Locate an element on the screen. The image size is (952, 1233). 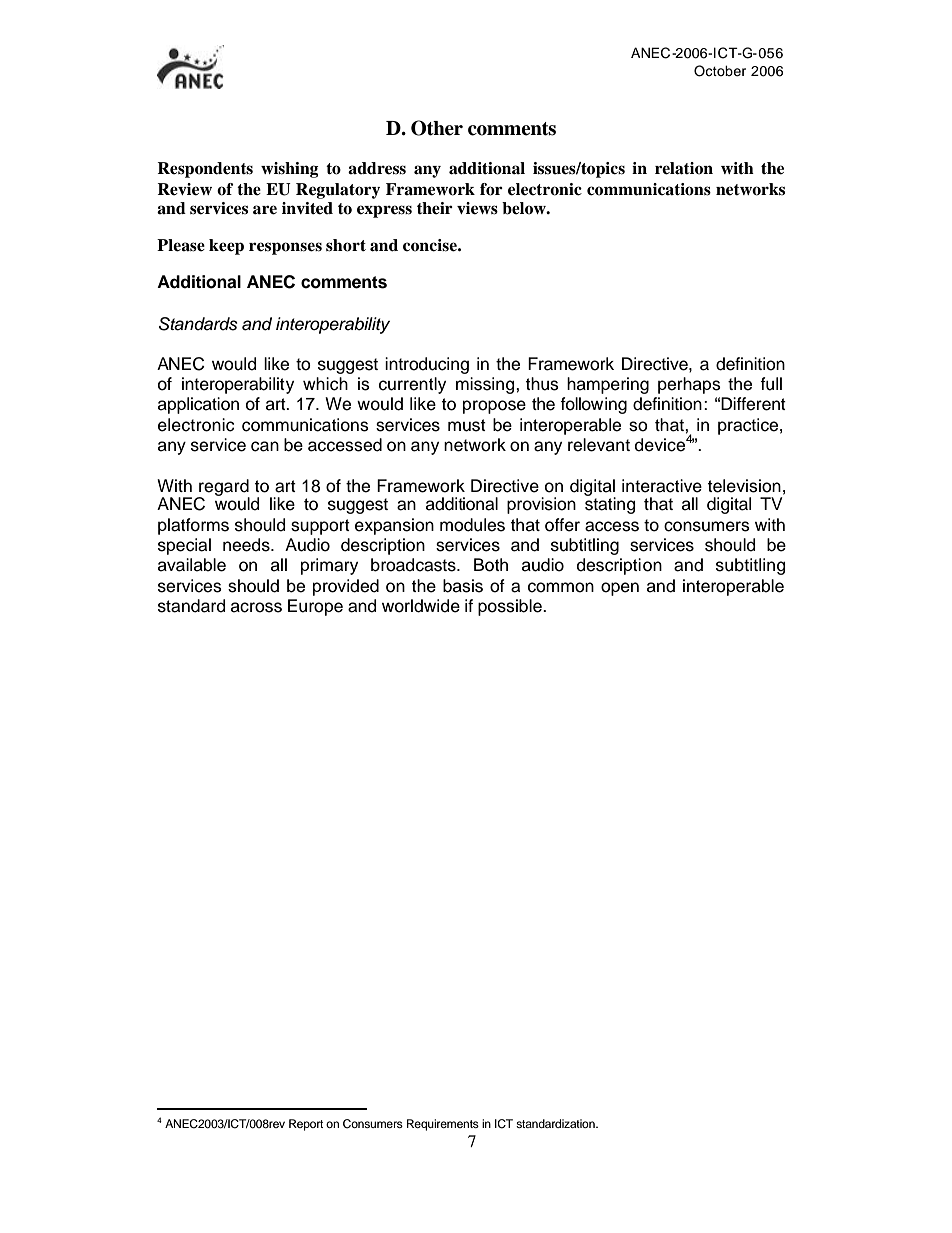
modules is located at coordinates (472, 525).
